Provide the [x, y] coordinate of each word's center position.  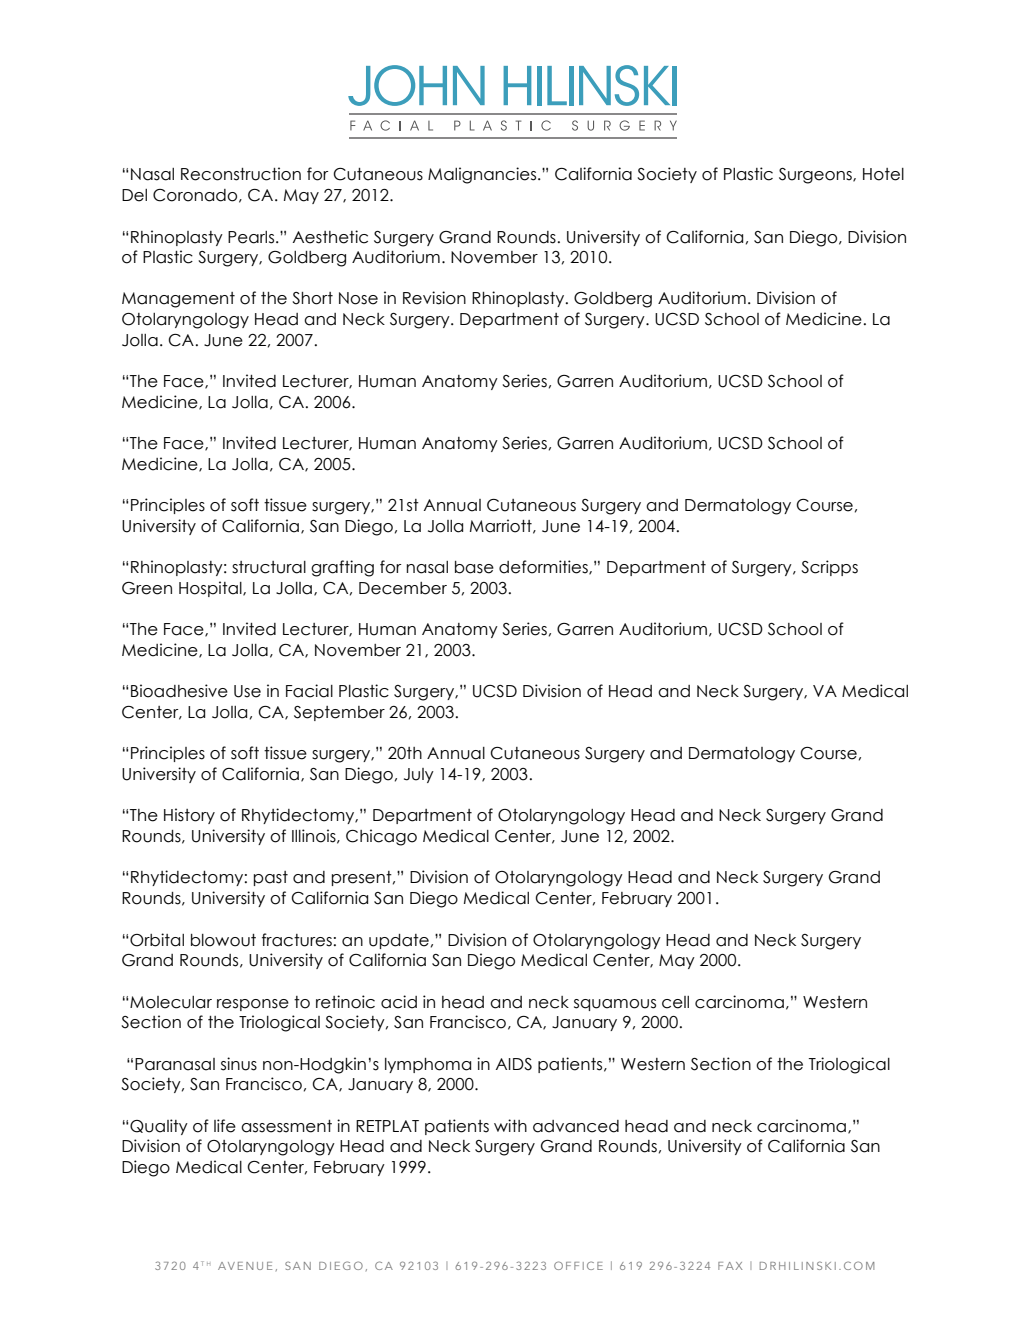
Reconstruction [241, 174]
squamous [615, 1005]
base [474, 567]
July [419, 775]
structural [269, 567]
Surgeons [816, 176]
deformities [544, 567]
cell [675, 1002]
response [253, 1005]
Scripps [829, 568]
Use [247, 691]
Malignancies [483, 175]
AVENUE [245, 1266]
